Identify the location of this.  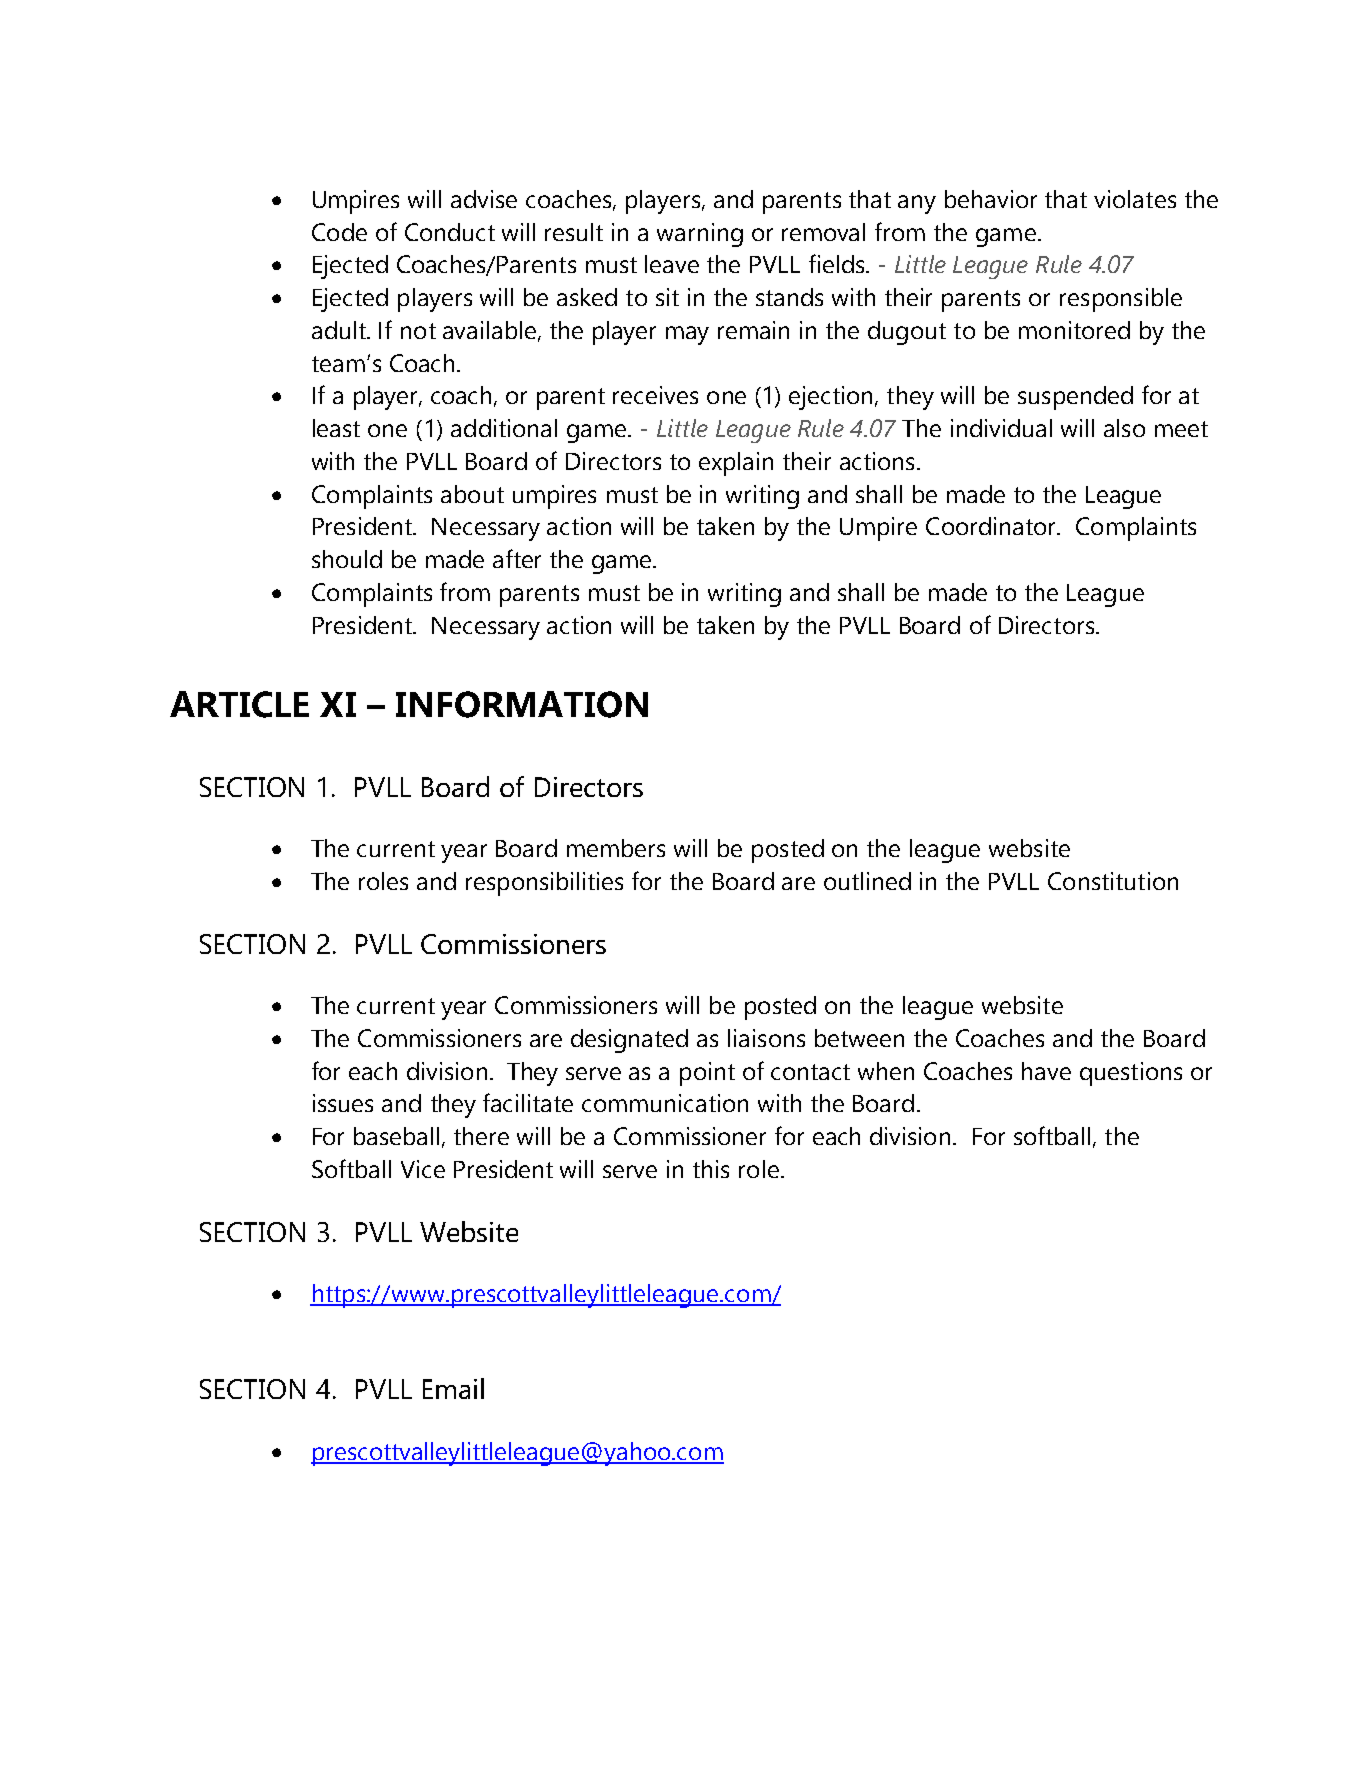
(711, 1169).
